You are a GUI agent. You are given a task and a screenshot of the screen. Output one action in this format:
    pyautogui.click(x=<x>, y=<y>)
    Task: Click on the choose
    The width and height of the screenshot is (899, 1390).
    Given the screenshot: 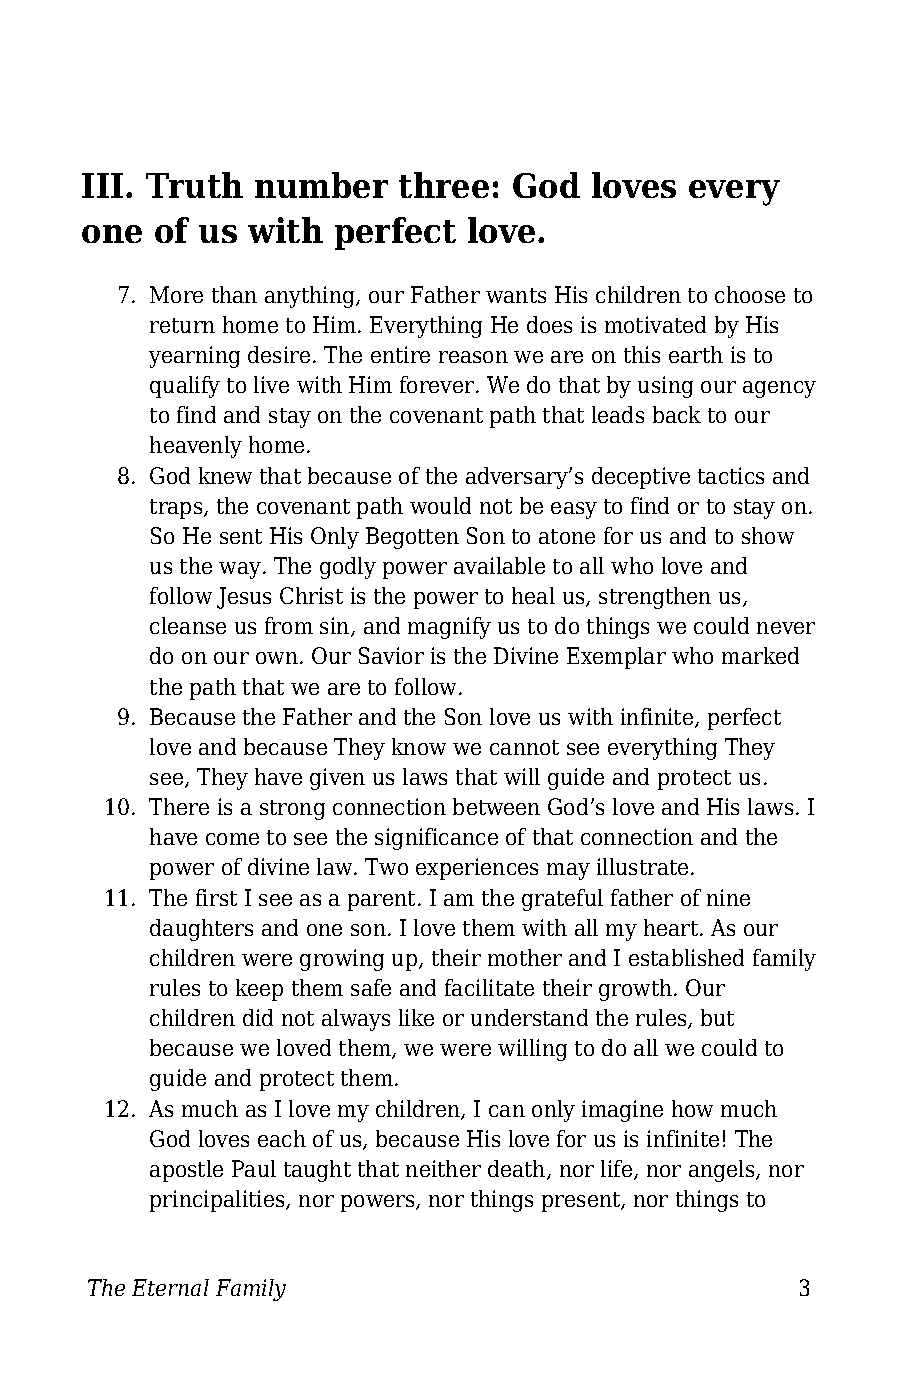 What is the action you would take?
    pyautogui.click(x=750, y=294)
